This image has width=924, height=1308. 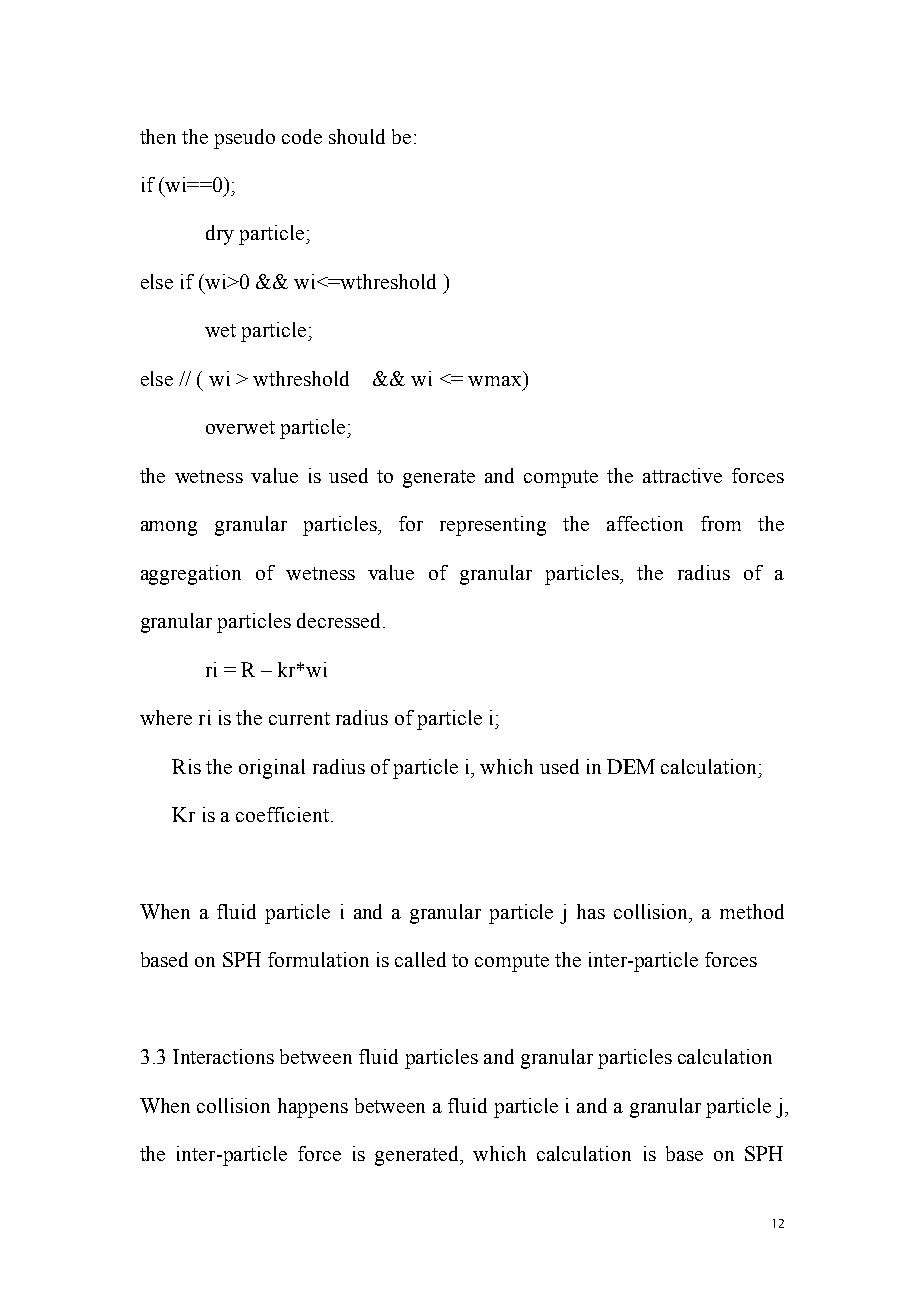 What do you see at coordinates (313, 1108) in the image?
I see `happens` at bounding box center [313, 1108].
